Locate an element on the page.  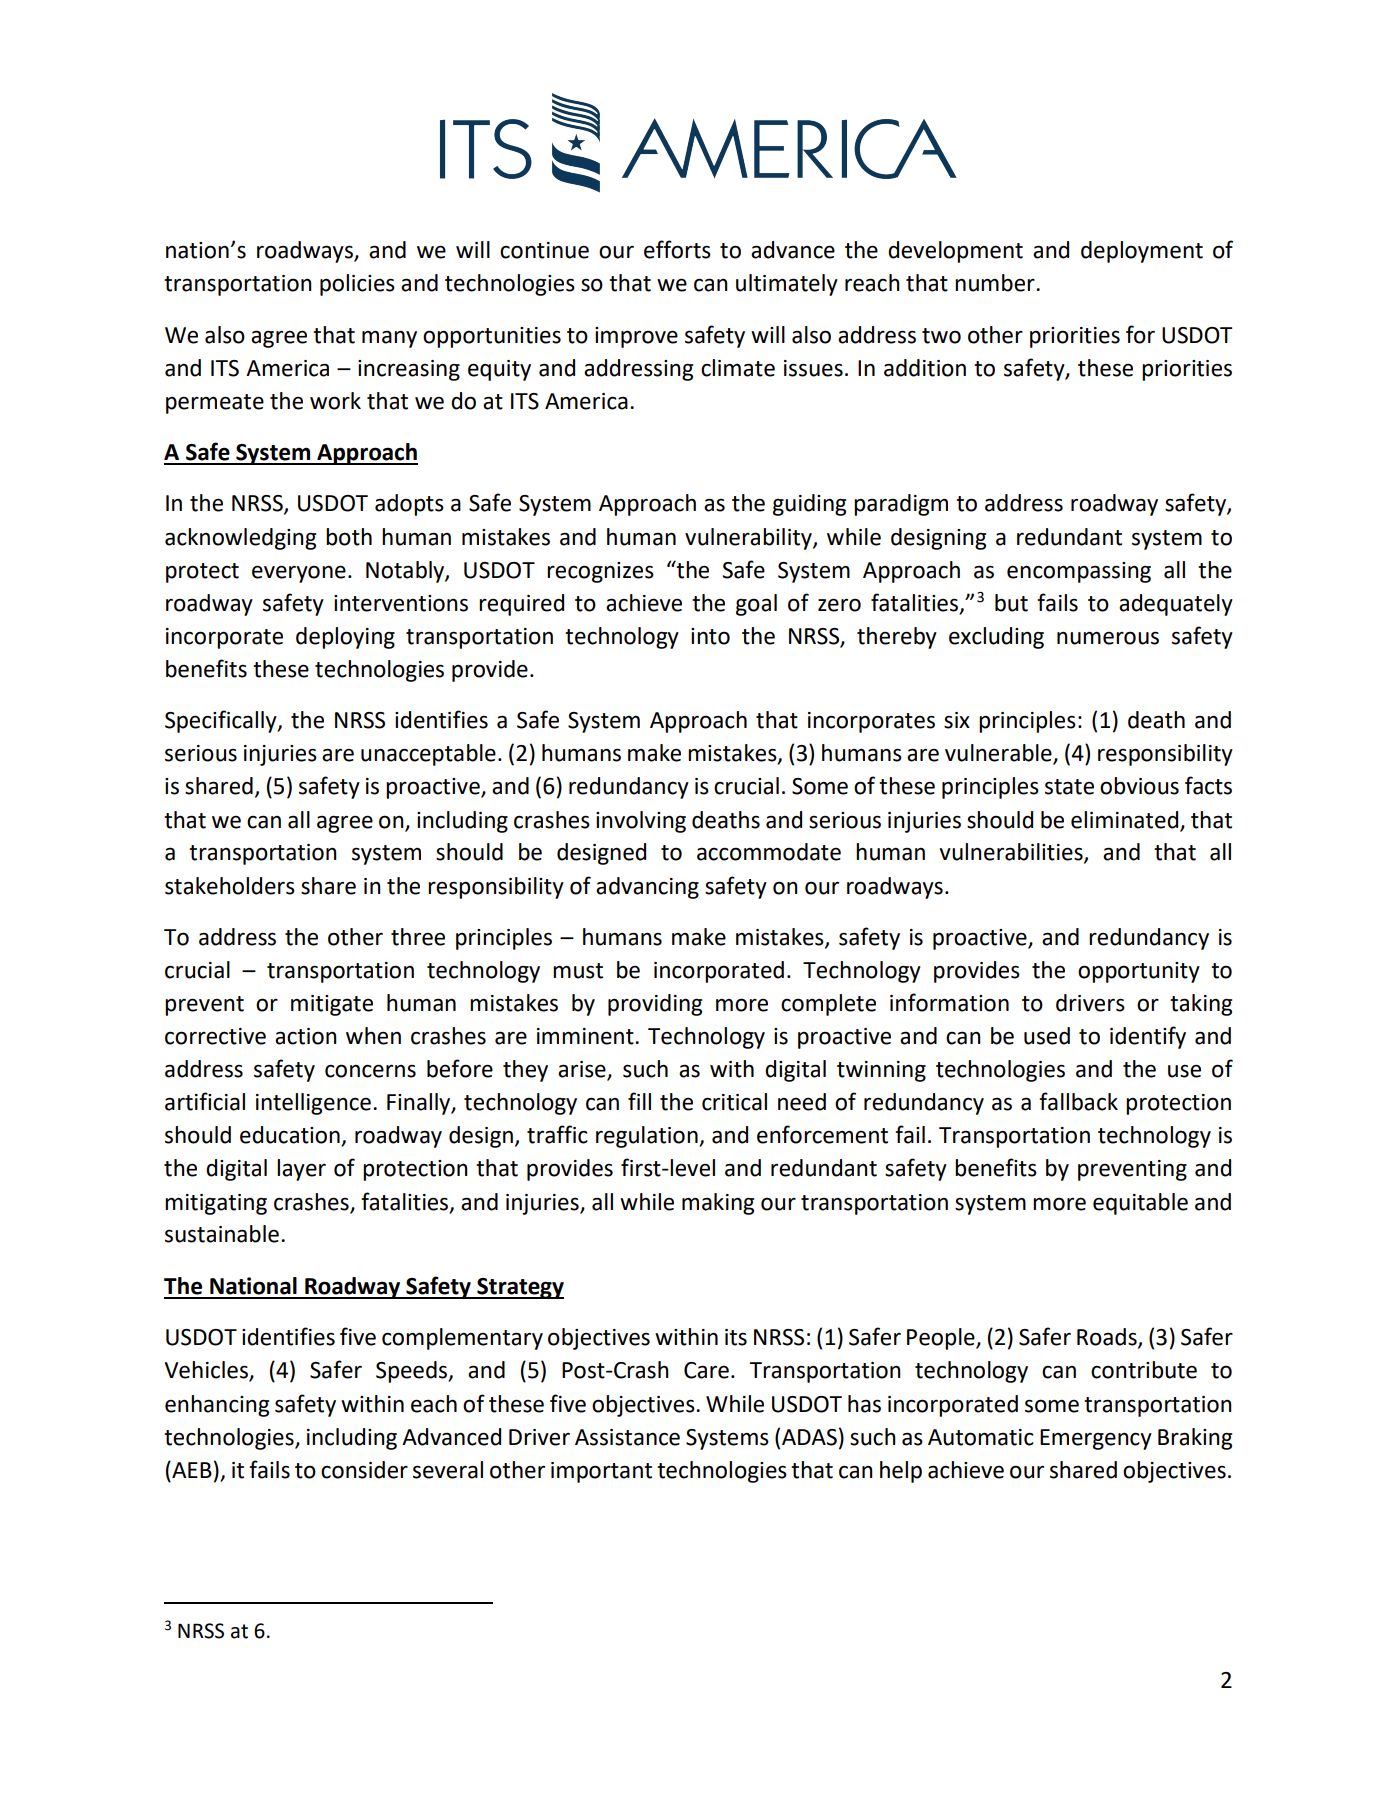
vulnerabilities is located at coordinates (1012, 853).
